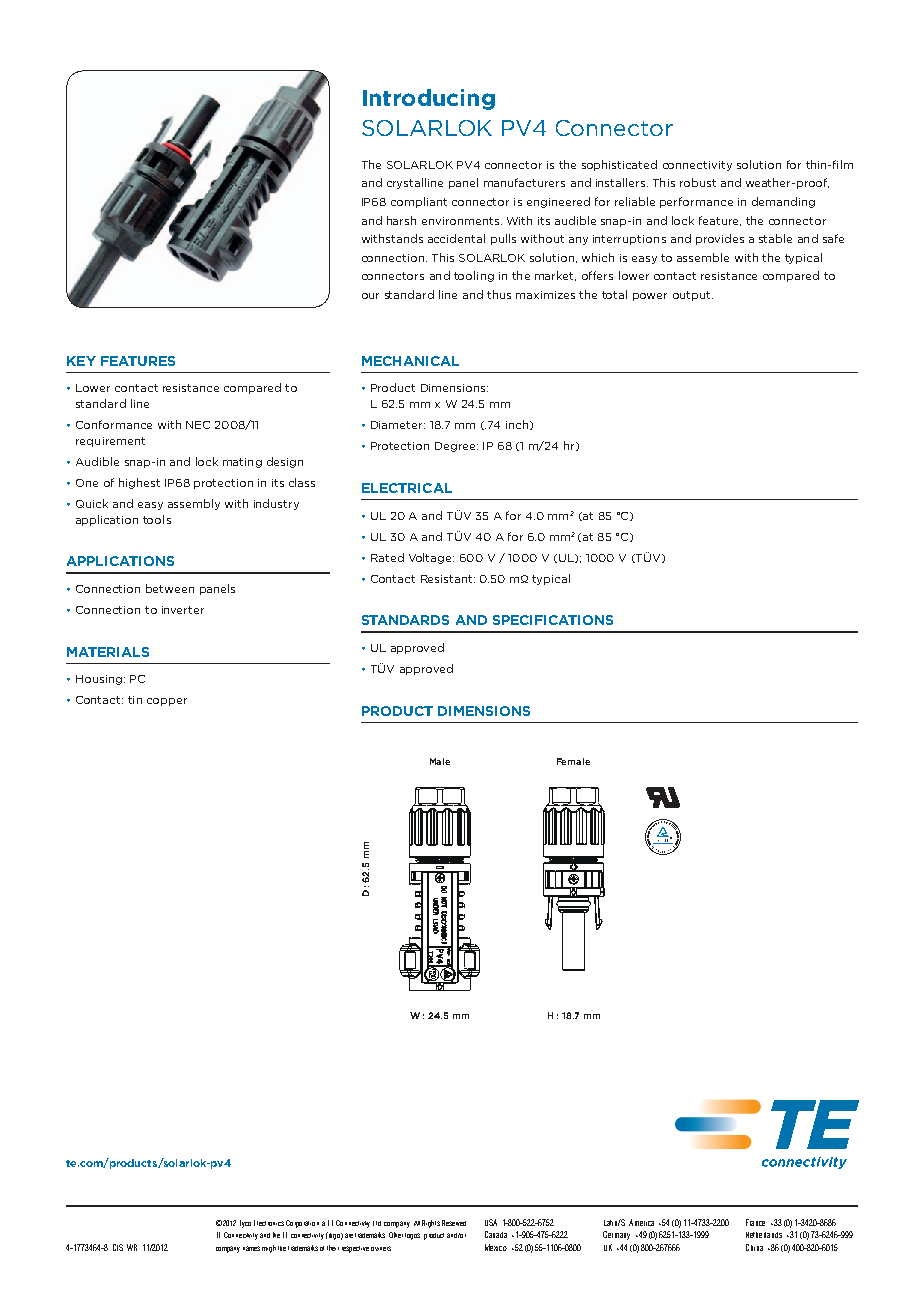 The width and height of the screenshot is (924, 1308). Describe the element at coordinates (429, 99) in the screenshot. I see `Introducing` at that location.
